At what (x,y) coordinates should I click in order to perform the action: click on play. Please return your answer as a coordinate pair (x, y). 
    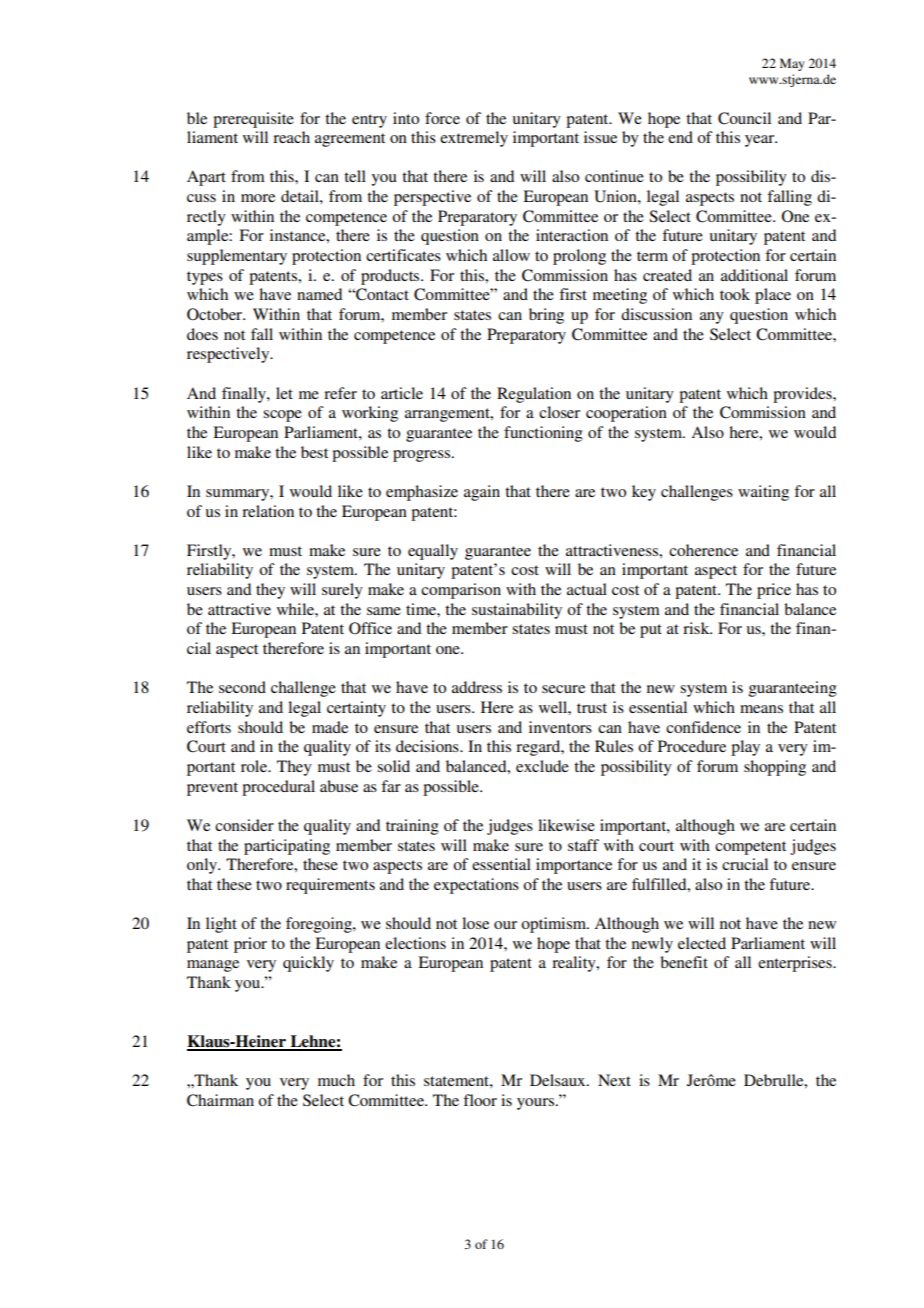
    Looking at the image, I should click on (745, 748).
